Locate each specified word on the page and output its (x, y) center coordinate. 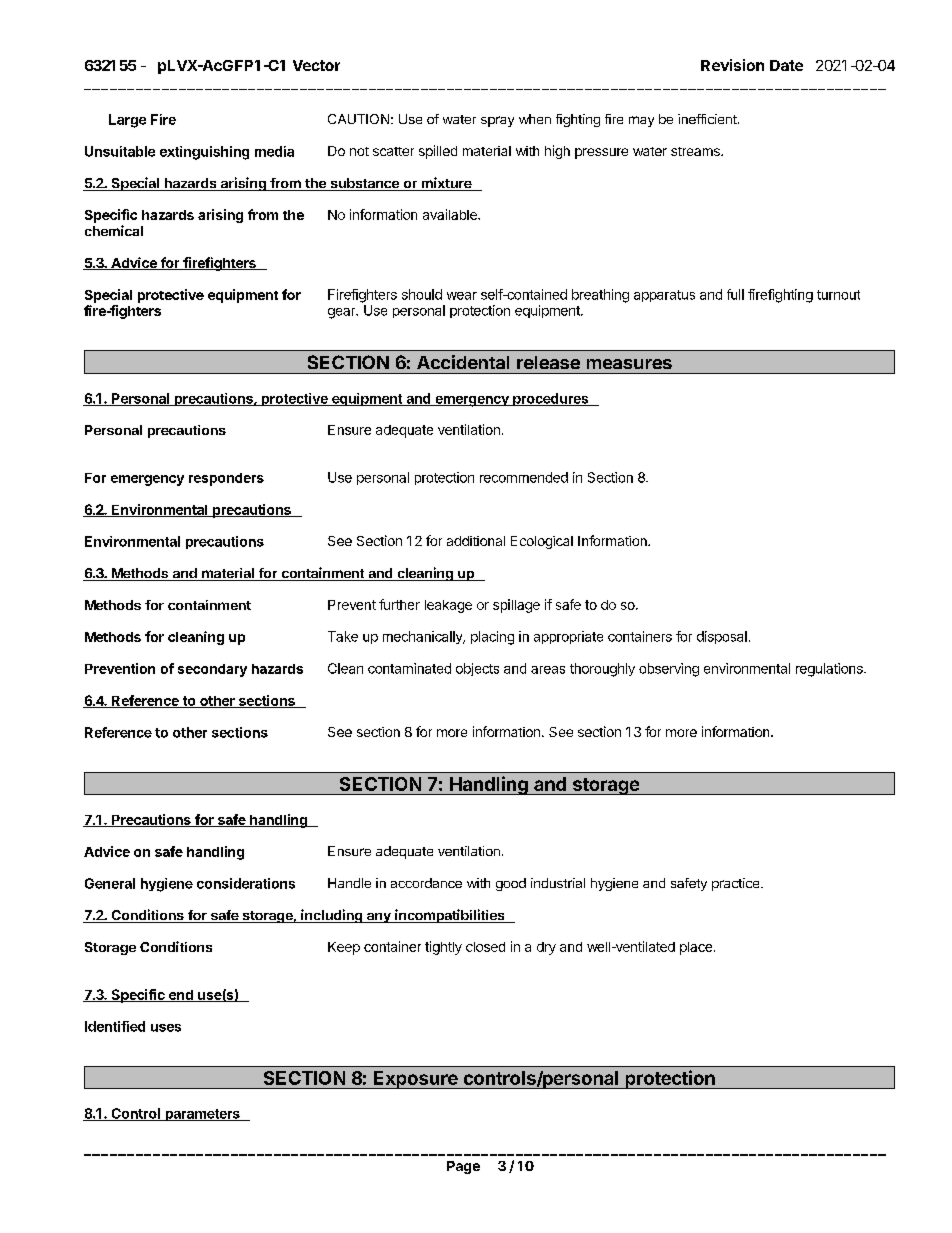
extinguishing (204, 153)
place (696, 948)
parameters (202, 1115)
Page (463, 1167)
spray (497, 121)
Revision (732, 65)
